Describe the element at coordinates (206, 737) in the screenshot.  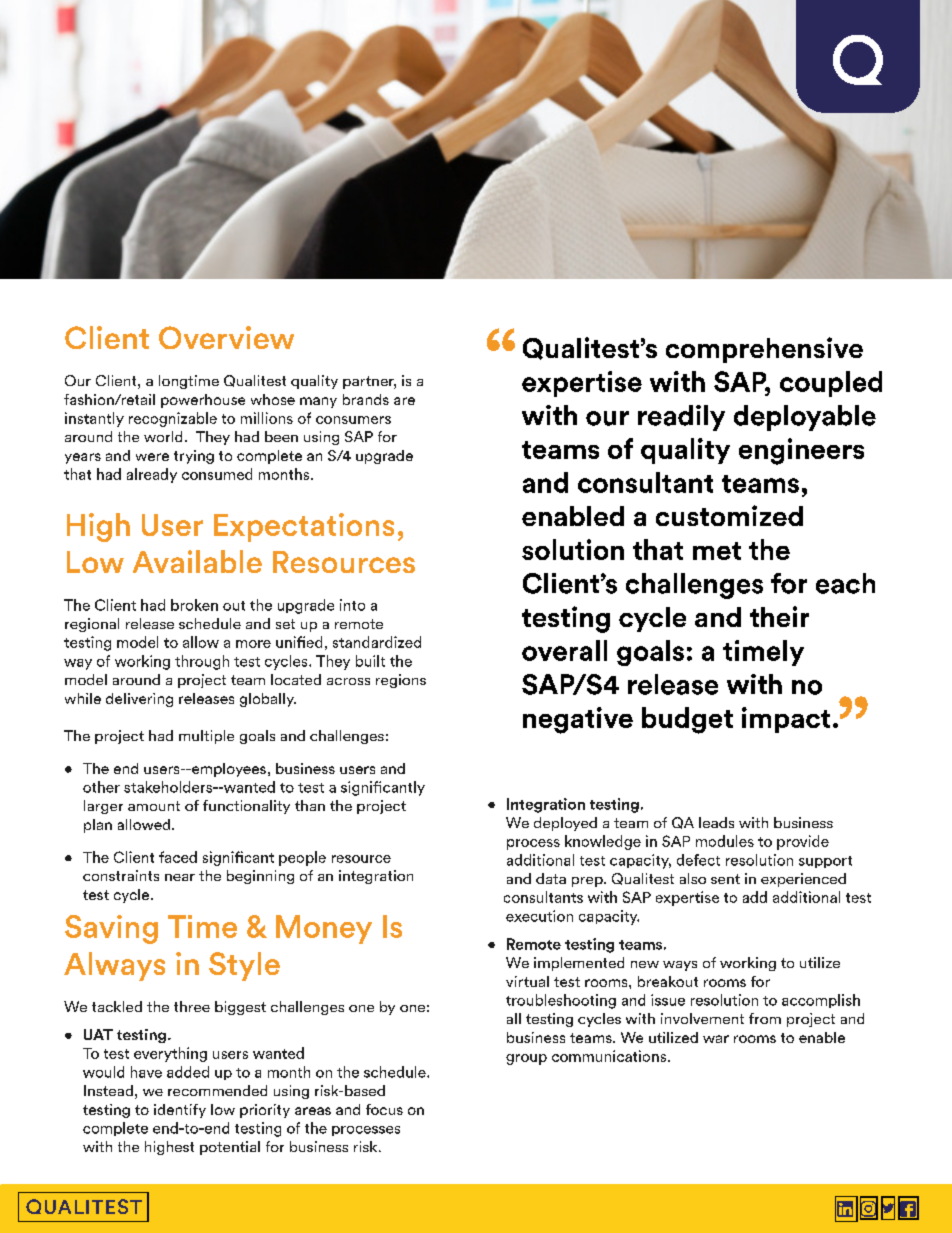
I see `multiple` at that location.
